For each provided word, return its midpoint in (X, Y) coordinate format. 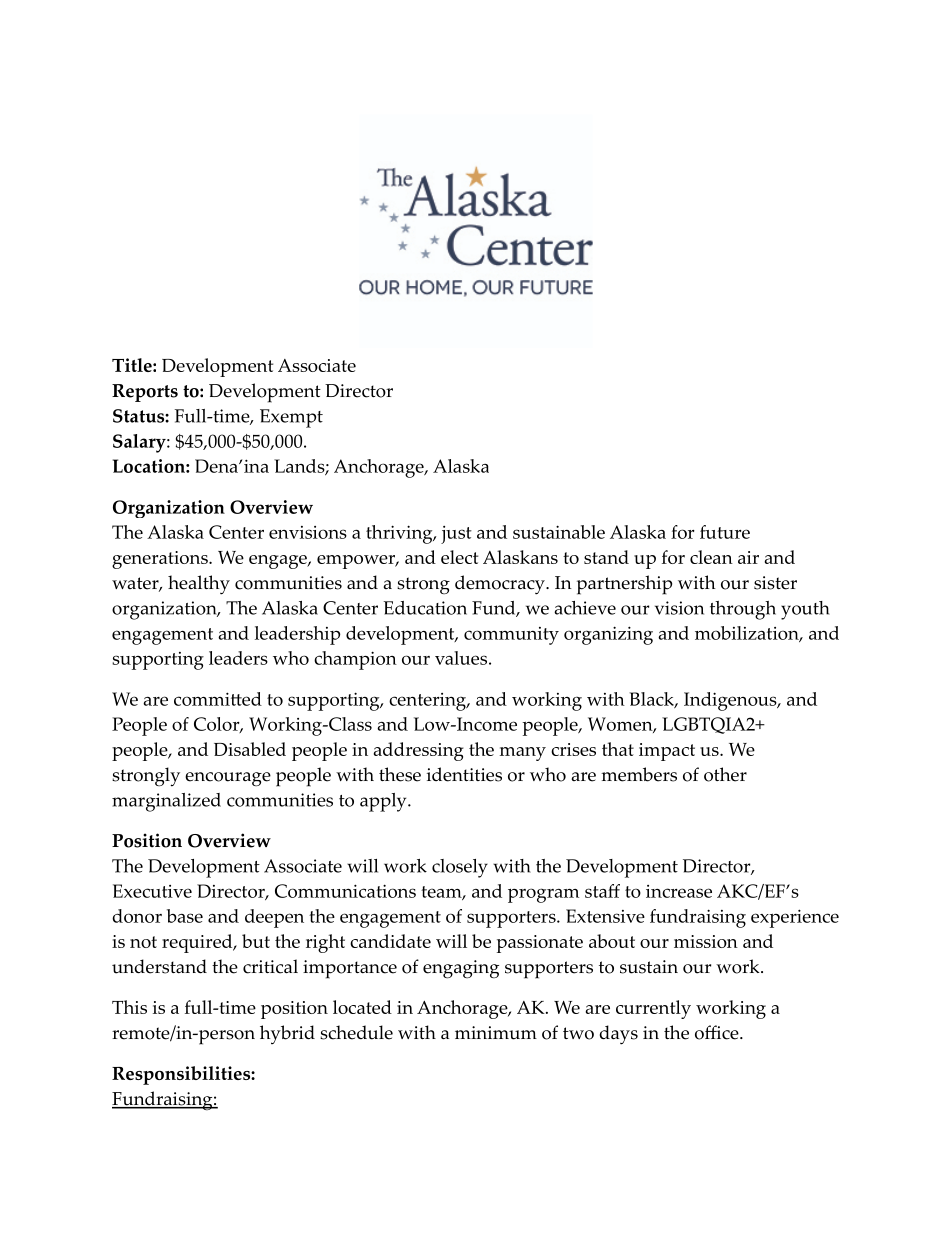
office (717, 1032)
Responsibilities (182, 1075)
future (725, 532)
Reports (145, 393)
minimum (496, 1033)
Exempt (291, 418)
